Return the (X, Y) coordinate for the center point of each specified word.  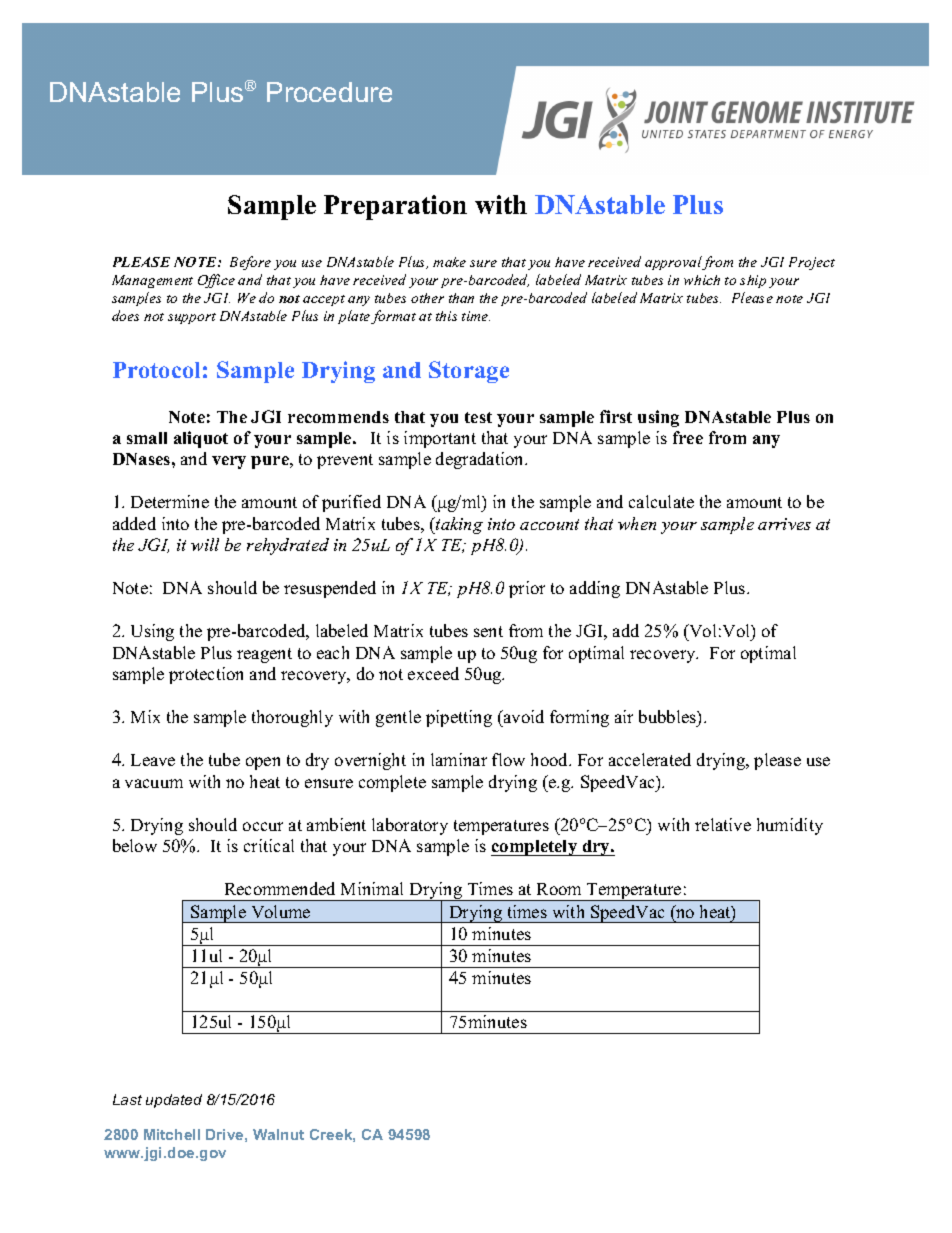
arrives (784, 524)
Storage (469, 372)
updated (174, 1101)
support (192, 318)
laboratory (410, 826)
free (688, 437)
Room (559, 889)
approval (674, 263)
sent (488, 631)
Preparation (395, 207)
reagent (264, 655)
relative (723, 824)
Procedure (329, 92)
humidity (790, 826)
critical (269, 845)
